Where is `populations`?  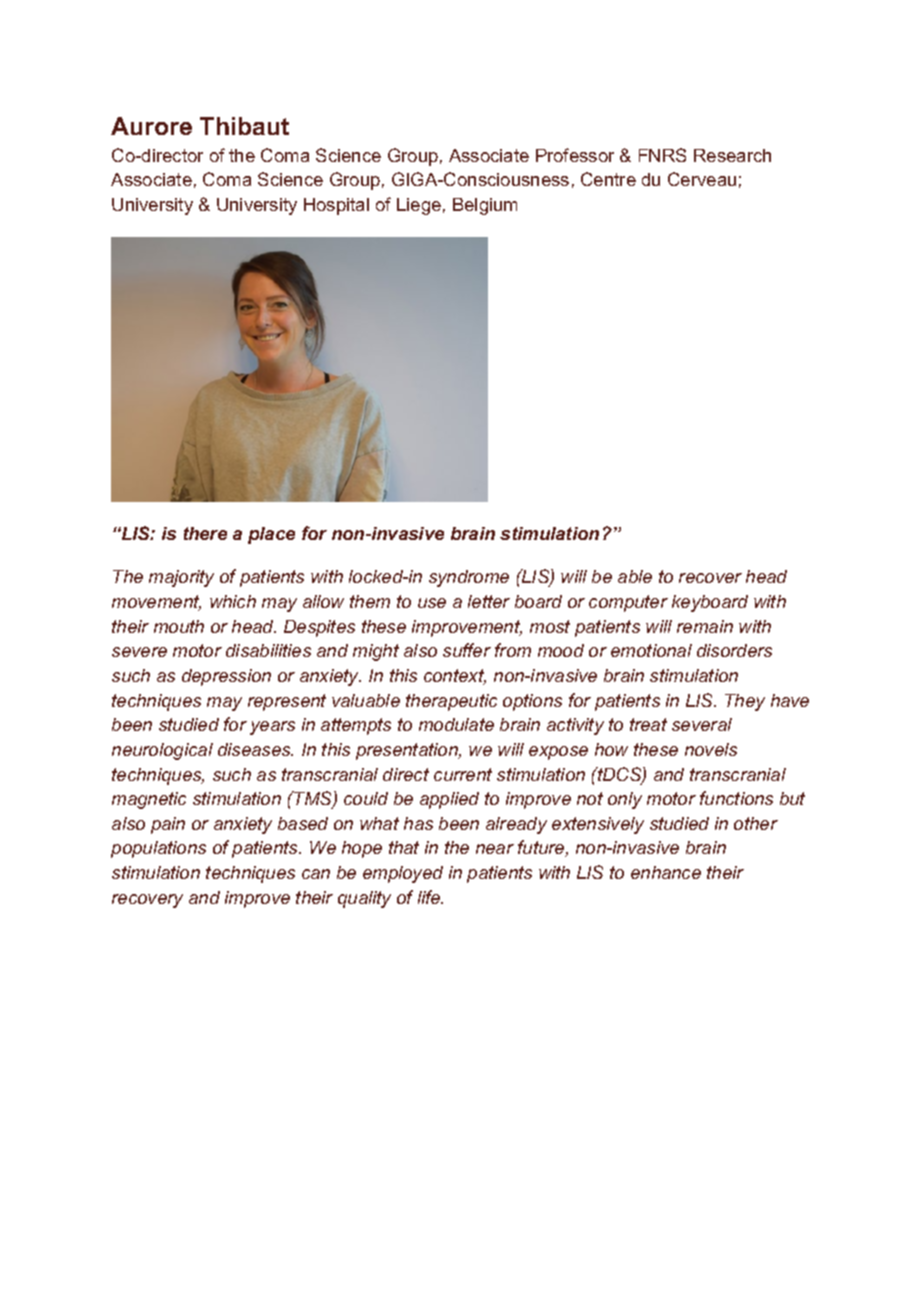 populations is located at coordinates (158, 849).
